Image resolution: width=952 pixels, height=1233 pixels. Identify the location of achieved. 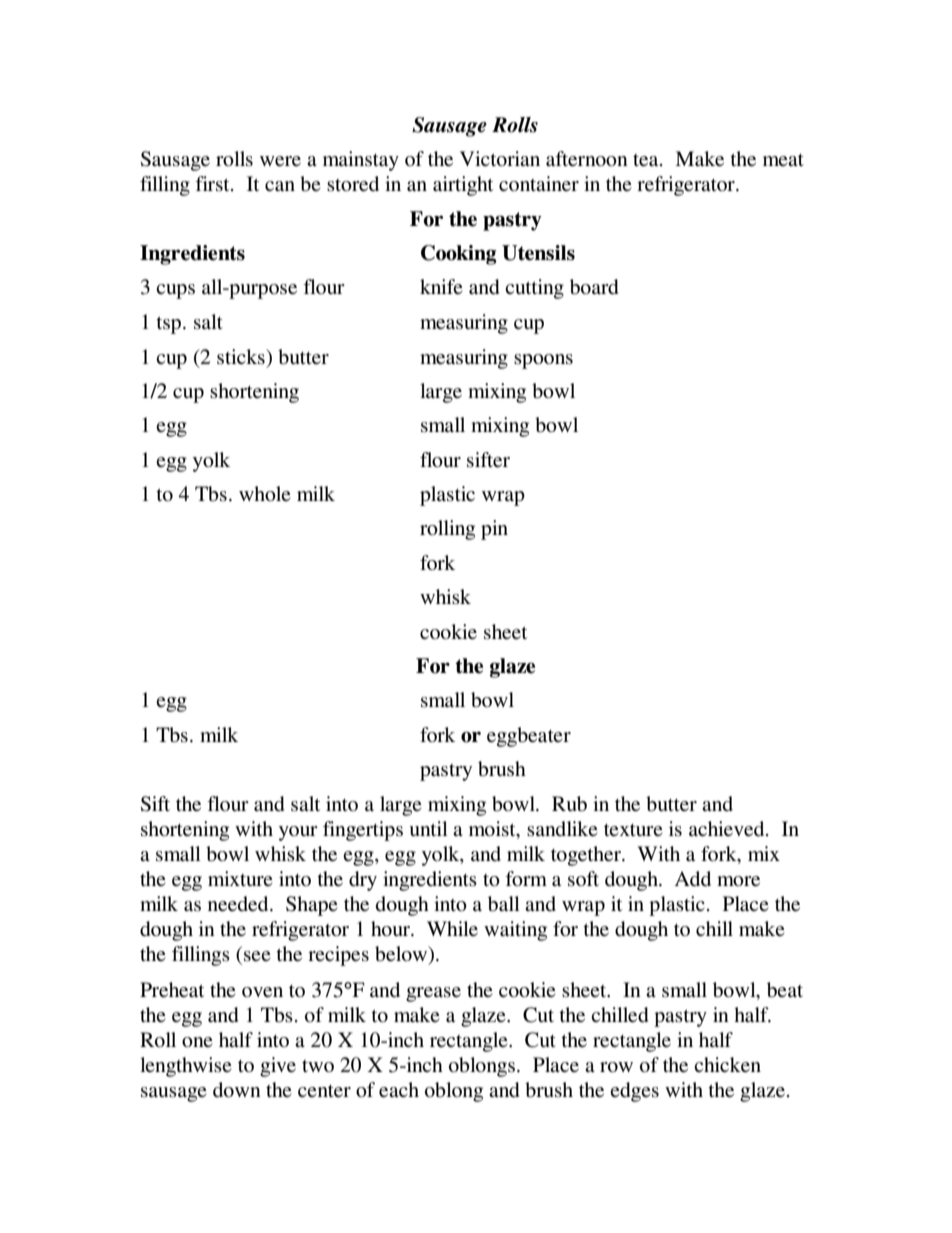
(728, 829).
